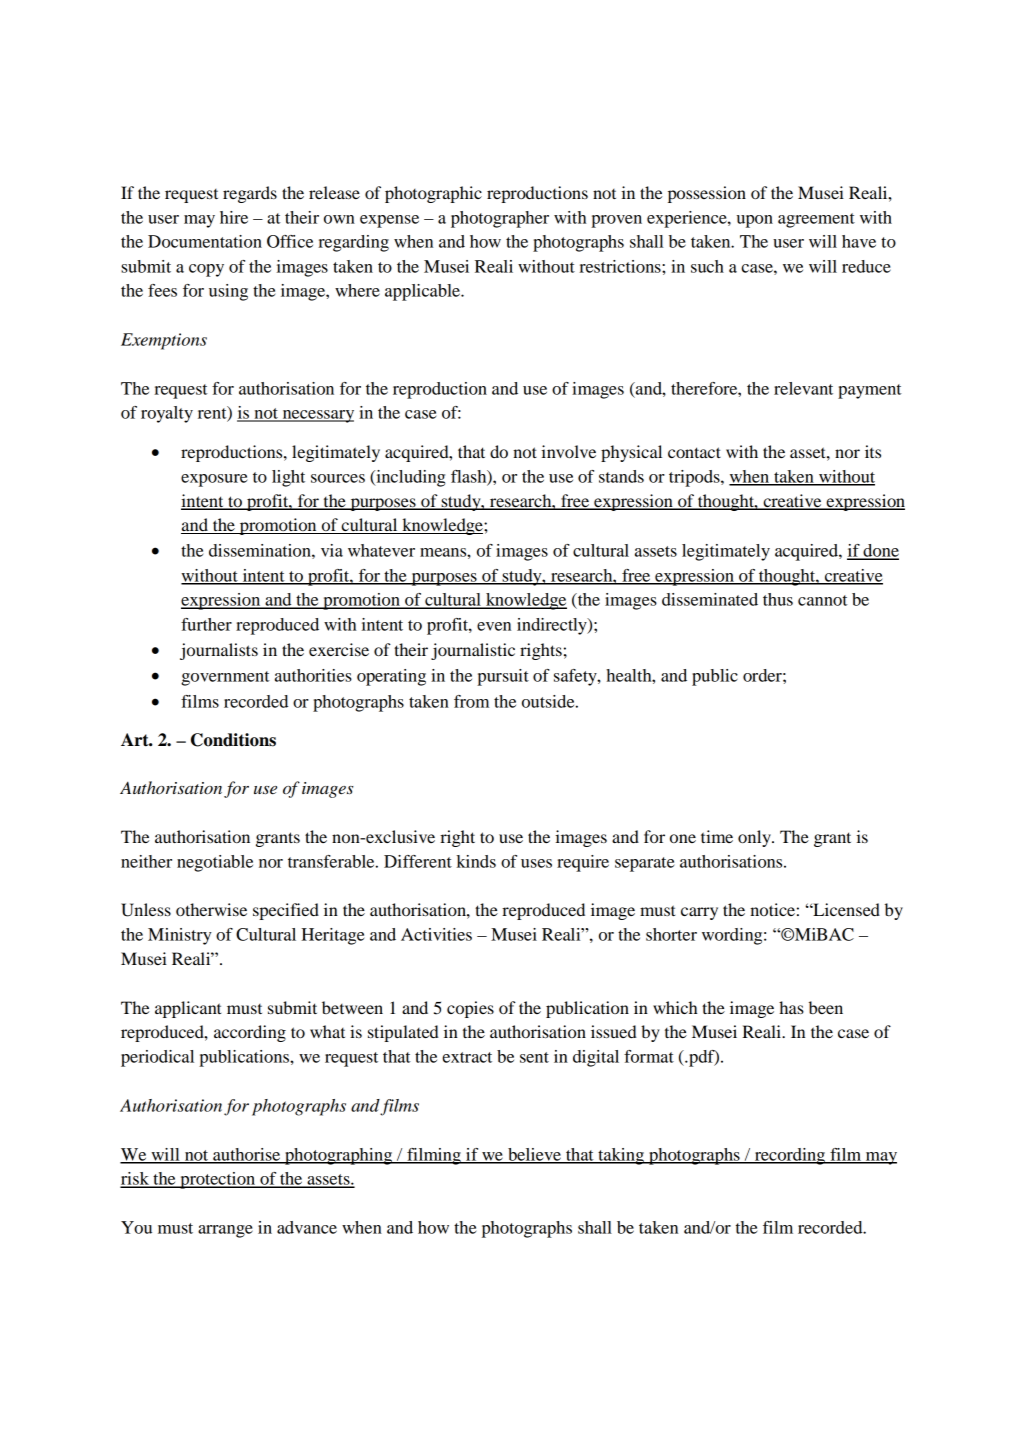  Describe the element at coordinates (217, 1180) in the page. I see `protection` at that location.
